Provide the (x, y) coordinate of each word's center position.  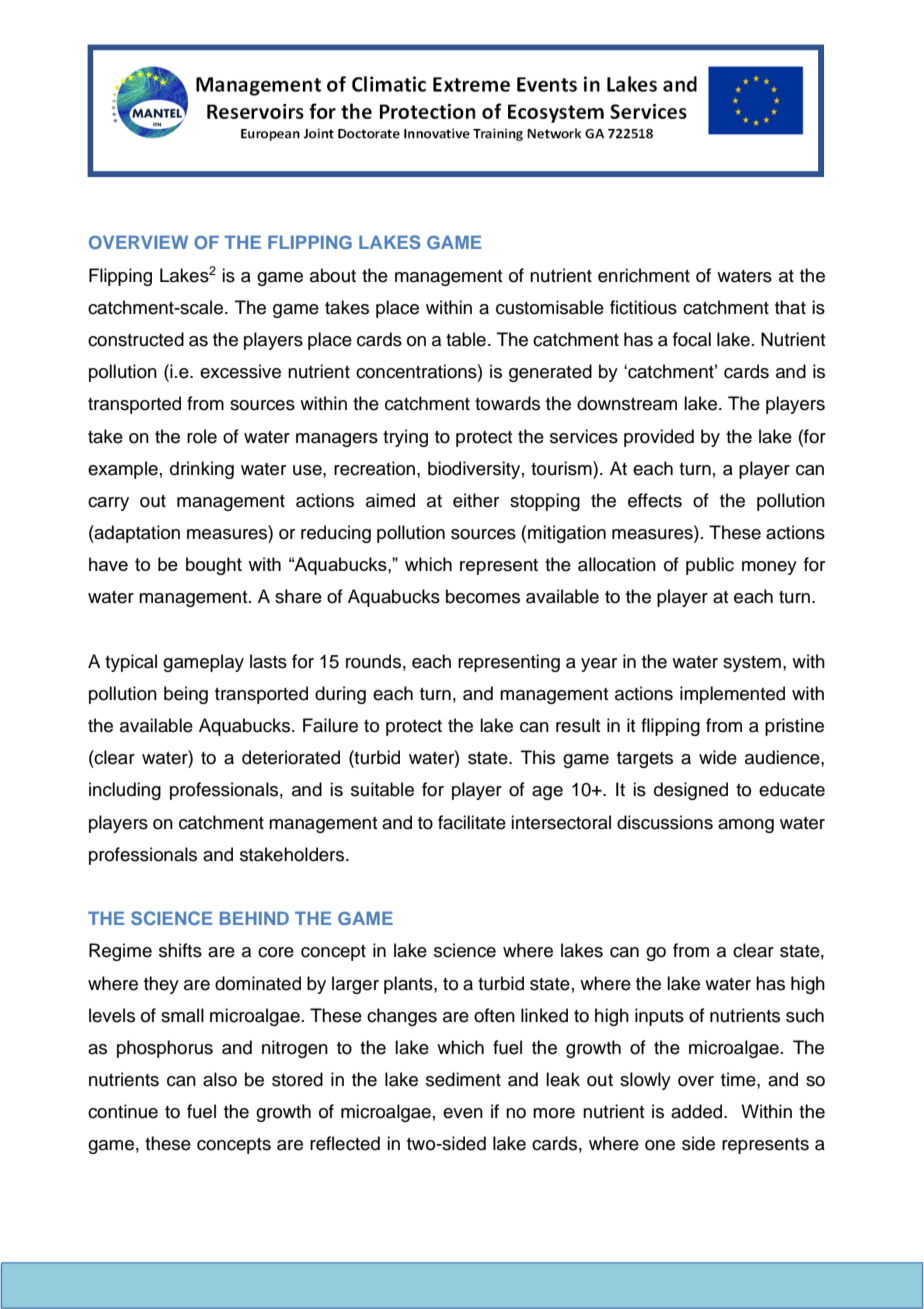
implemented (732, 695)
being (186, 695)
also (220, 1079)
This (538, 757)
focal (692, 339)
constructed (136, 339)
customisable (550, 307)
